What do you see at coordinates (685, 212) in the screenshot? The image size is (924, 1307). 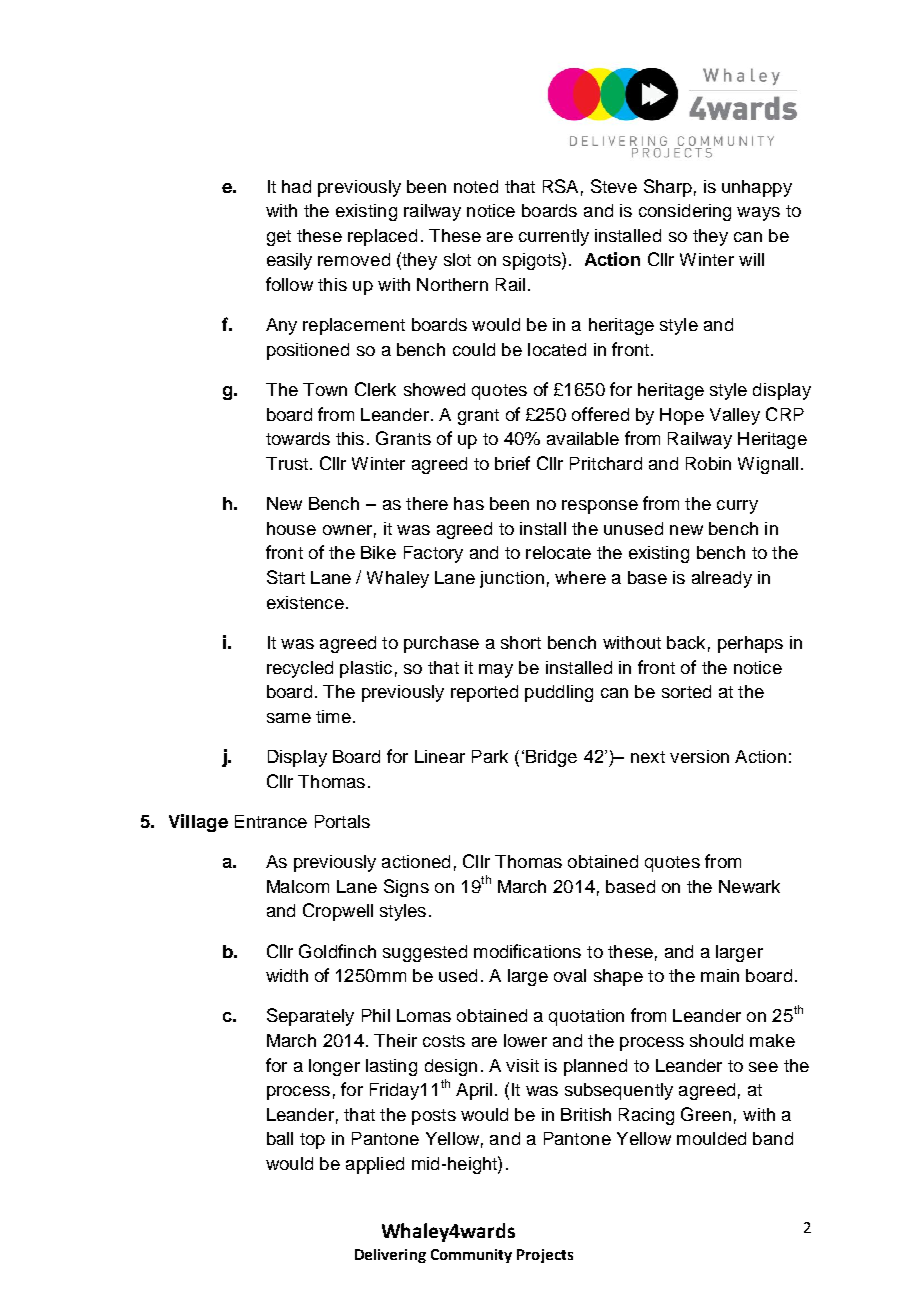 I see `considering` at bounding box center [685, 212].
